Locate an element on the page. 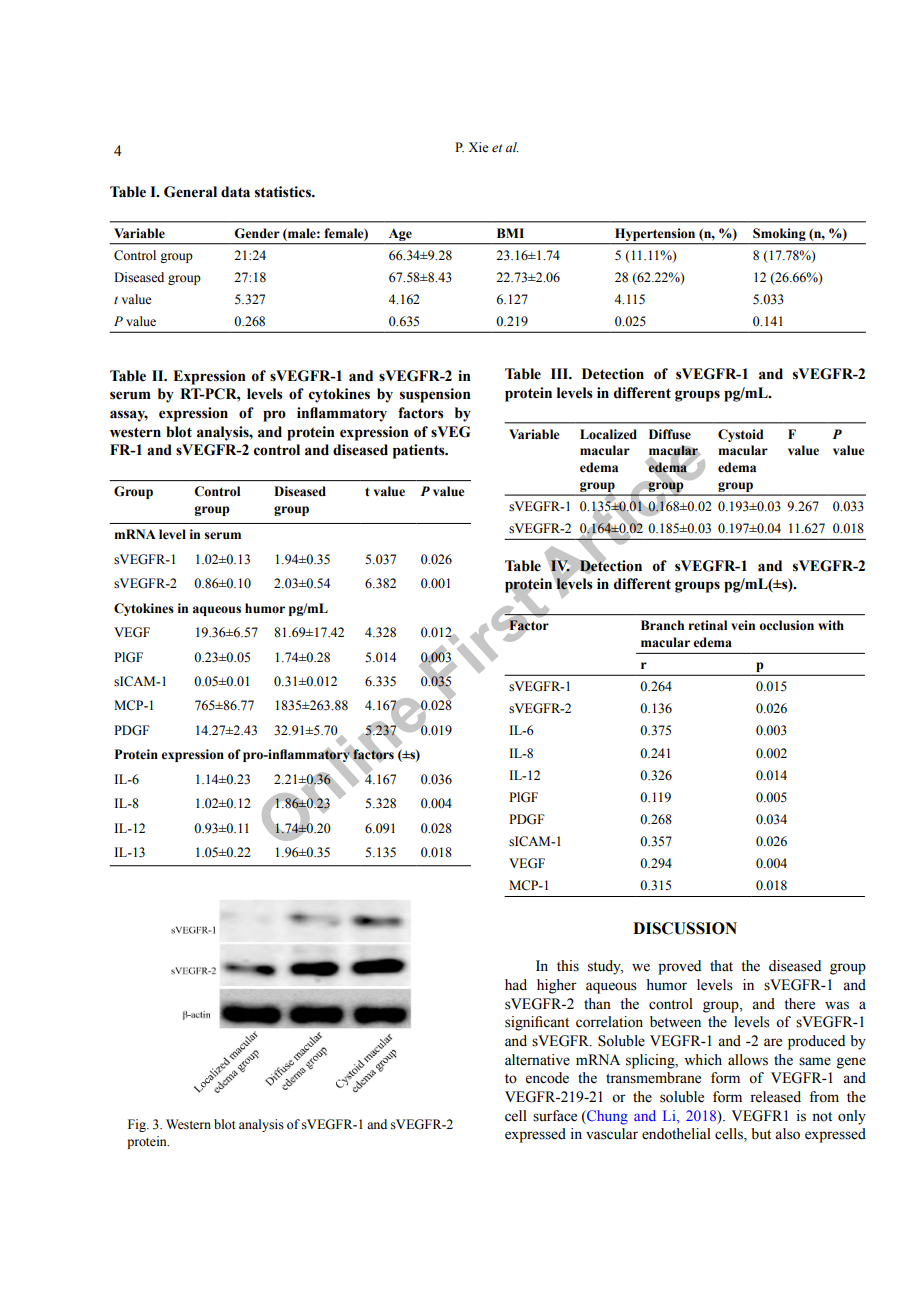 The height and width of the image is (1308, 924). Fig is located at coordinates (138, 1125).
